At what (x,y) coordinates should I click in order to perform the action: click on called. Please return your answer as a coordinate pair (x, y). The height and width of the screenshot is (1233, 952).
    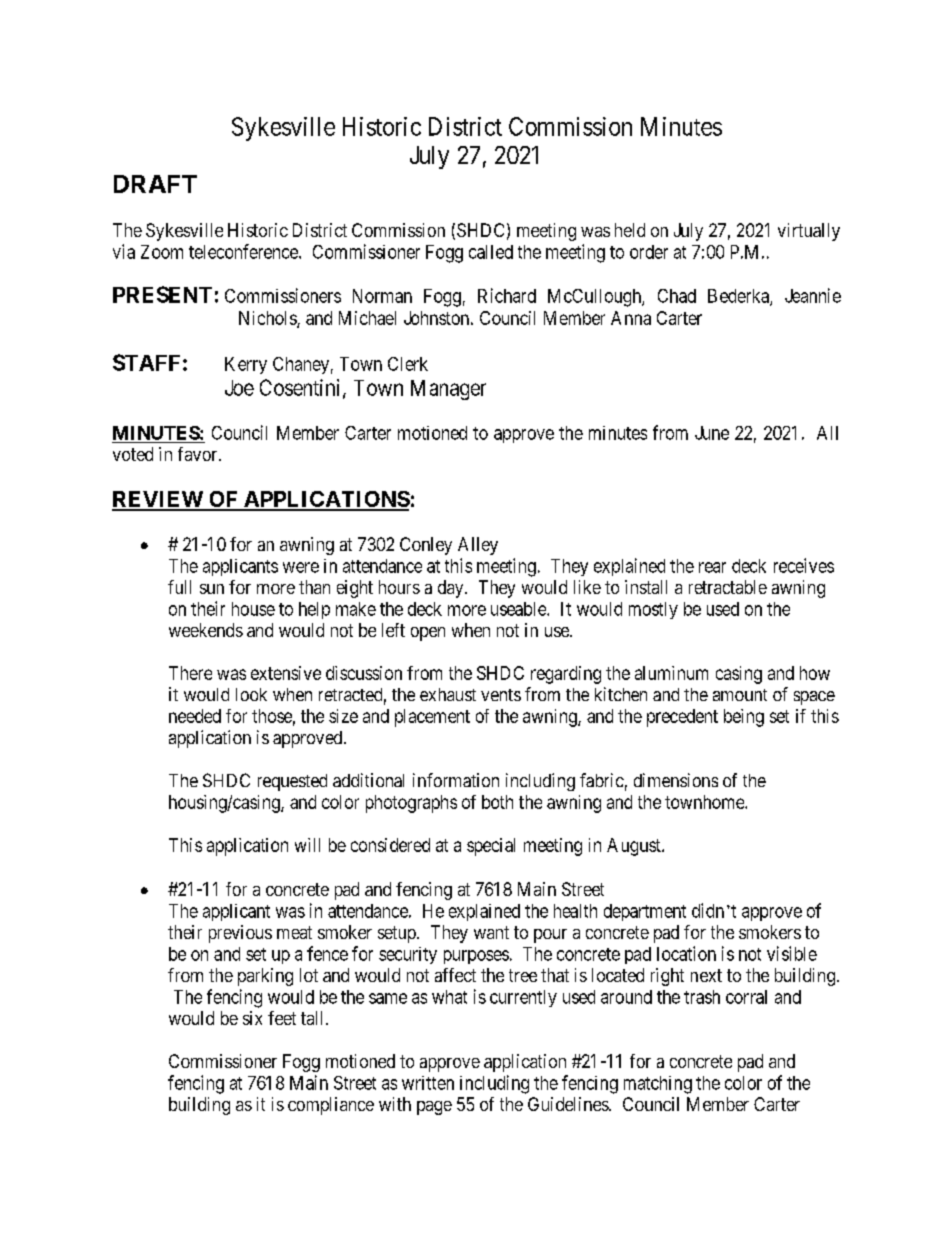
    Looking at the image, I should click on (491, 252).
